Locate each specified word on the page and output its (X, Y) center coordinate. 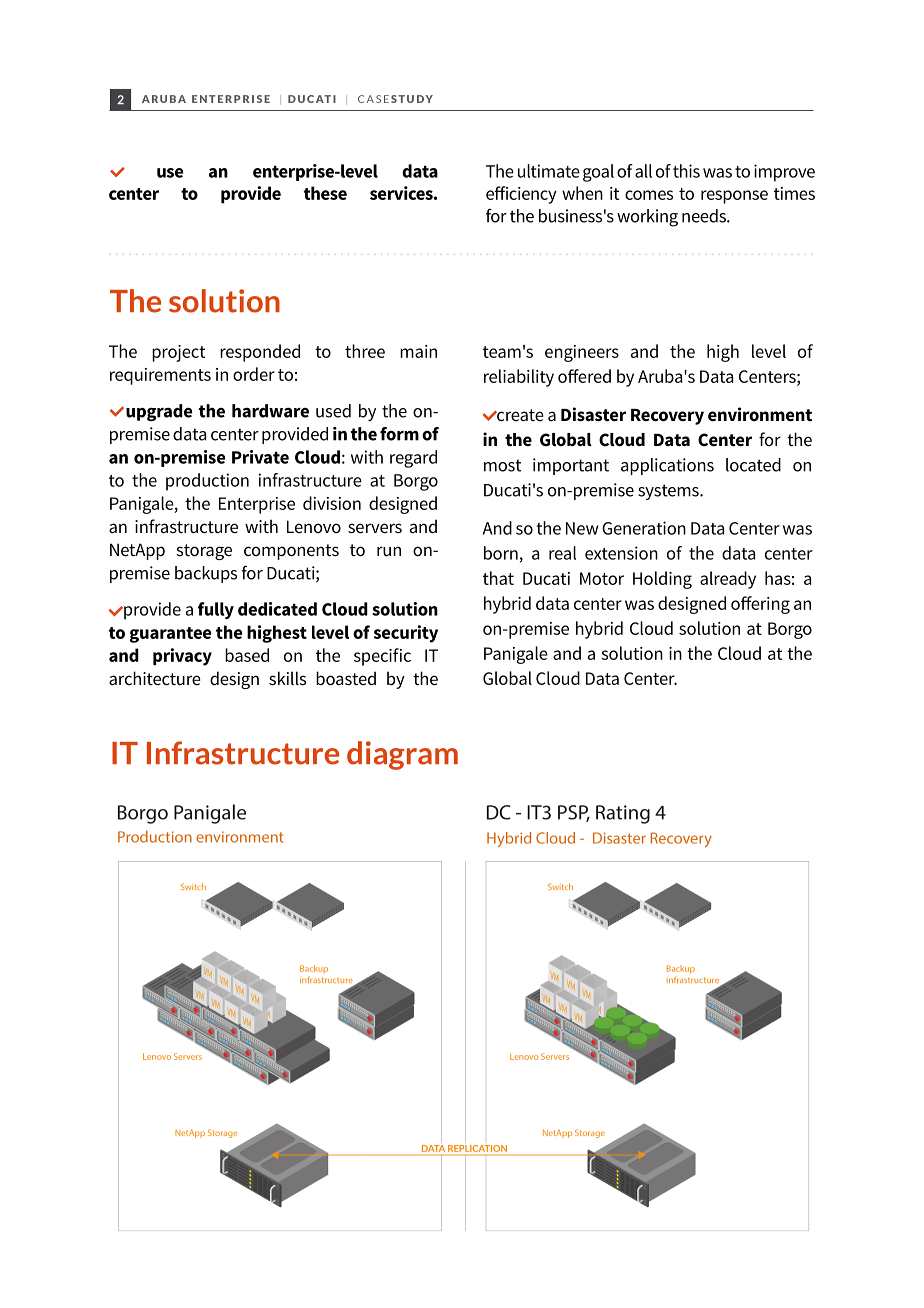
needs (705, 216)
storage (204, 552)
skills (287, 678)
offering (760, 605)
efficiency (521, 195)
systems (669, 492)
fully (216, 610)
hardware (270, 411)
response (734, 197)
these (325, 193)
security (406, 634)
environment (760, 414)
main (418, 351)
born (501, 553)
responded (260, 353)
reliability (519, 378)
